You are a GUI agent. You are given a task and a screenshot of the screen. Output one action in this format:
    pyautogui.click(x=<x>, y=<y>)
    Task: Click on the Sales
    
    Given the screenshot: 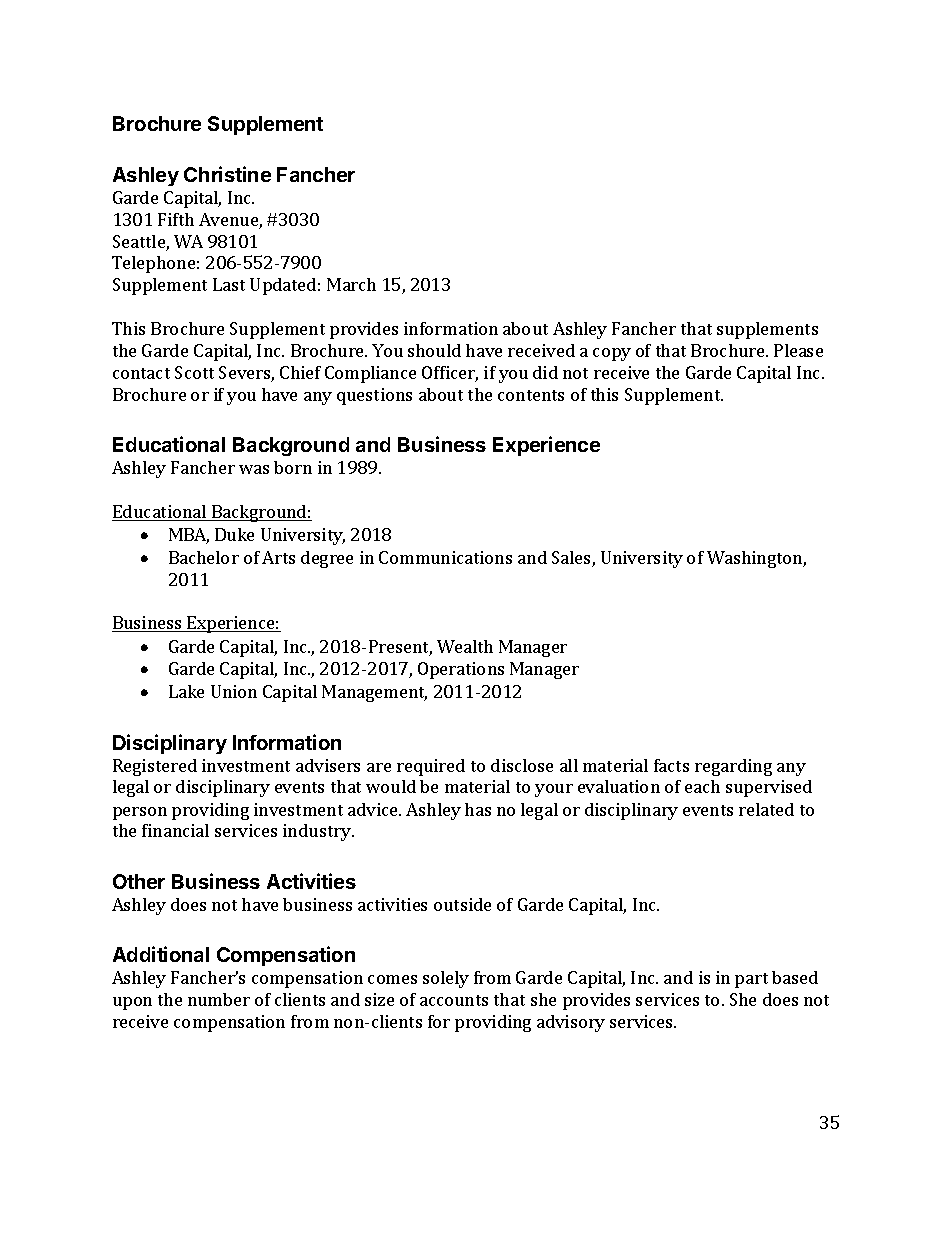 What is the action you would take?
    pyautogui.click(x=572, y=559)
